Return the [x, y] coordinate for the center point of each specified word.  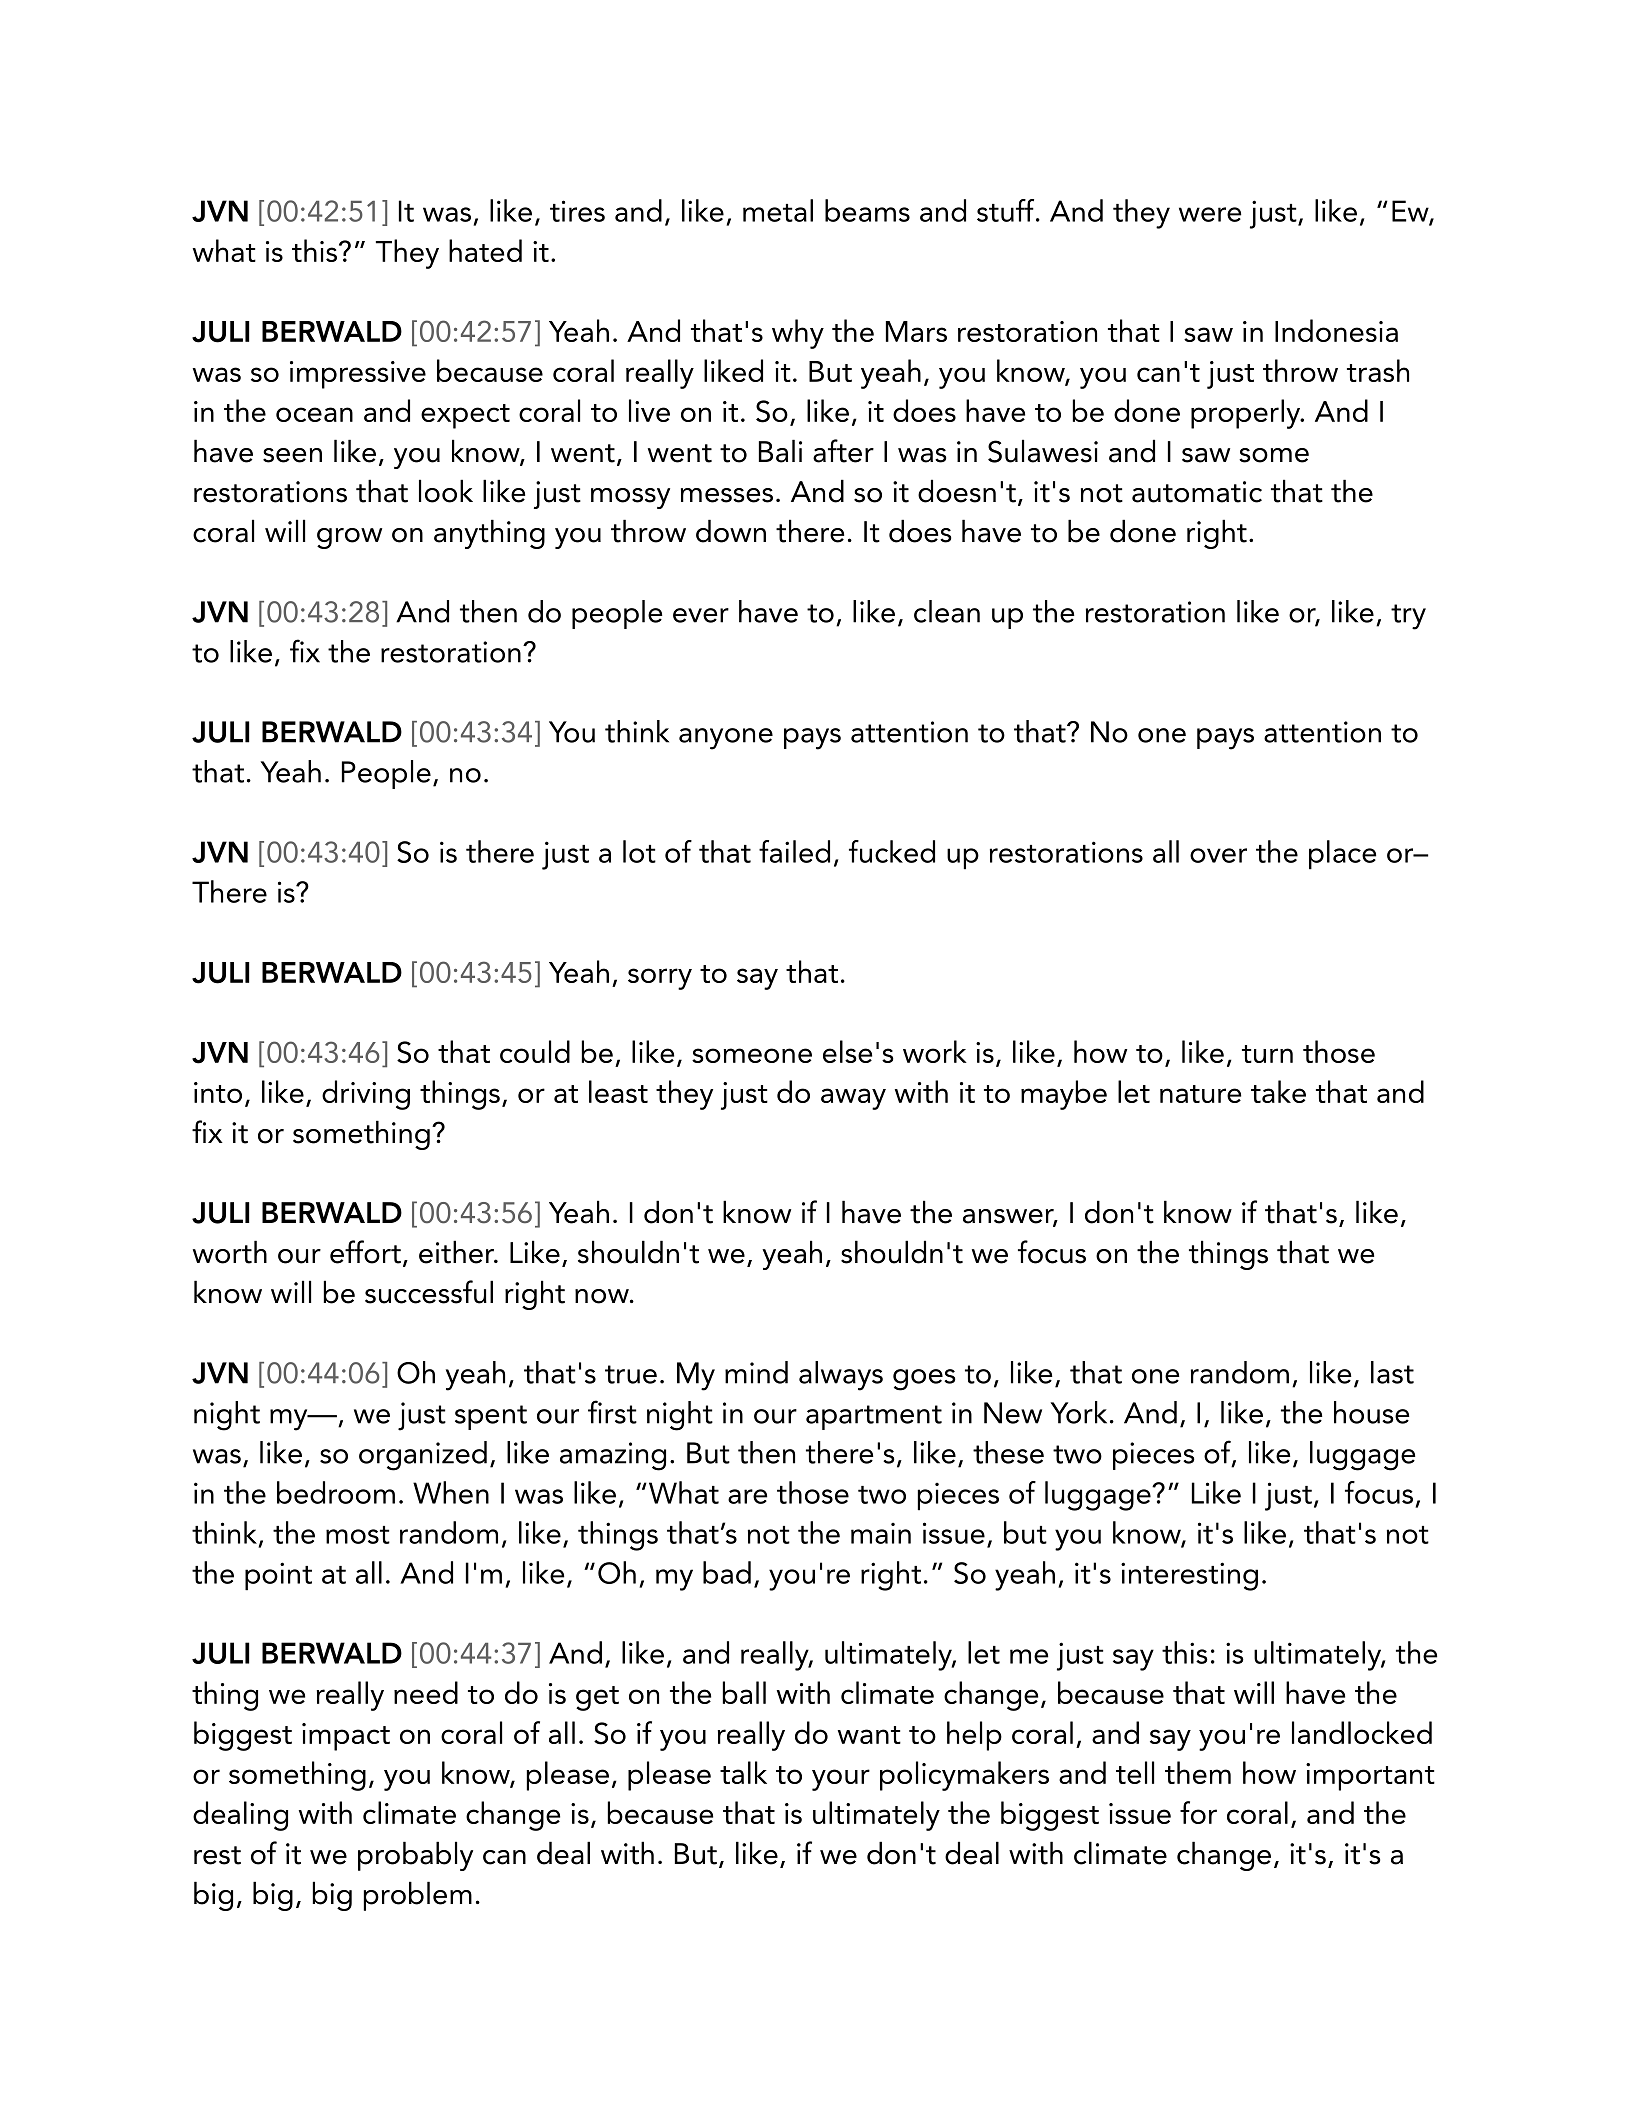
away [853, 1099]
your [841, 1780]
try [1408, 617]
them [1198, 1772]
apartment [874, 1417]
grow [349, 538]
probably [415, 1856]
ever [701, 615]
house [1372, 1412]
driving [366, 1095]
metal [778, 210]
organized [423, 1456]
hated [485, 250]
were [1210, 214]
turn [1267, 1054]
